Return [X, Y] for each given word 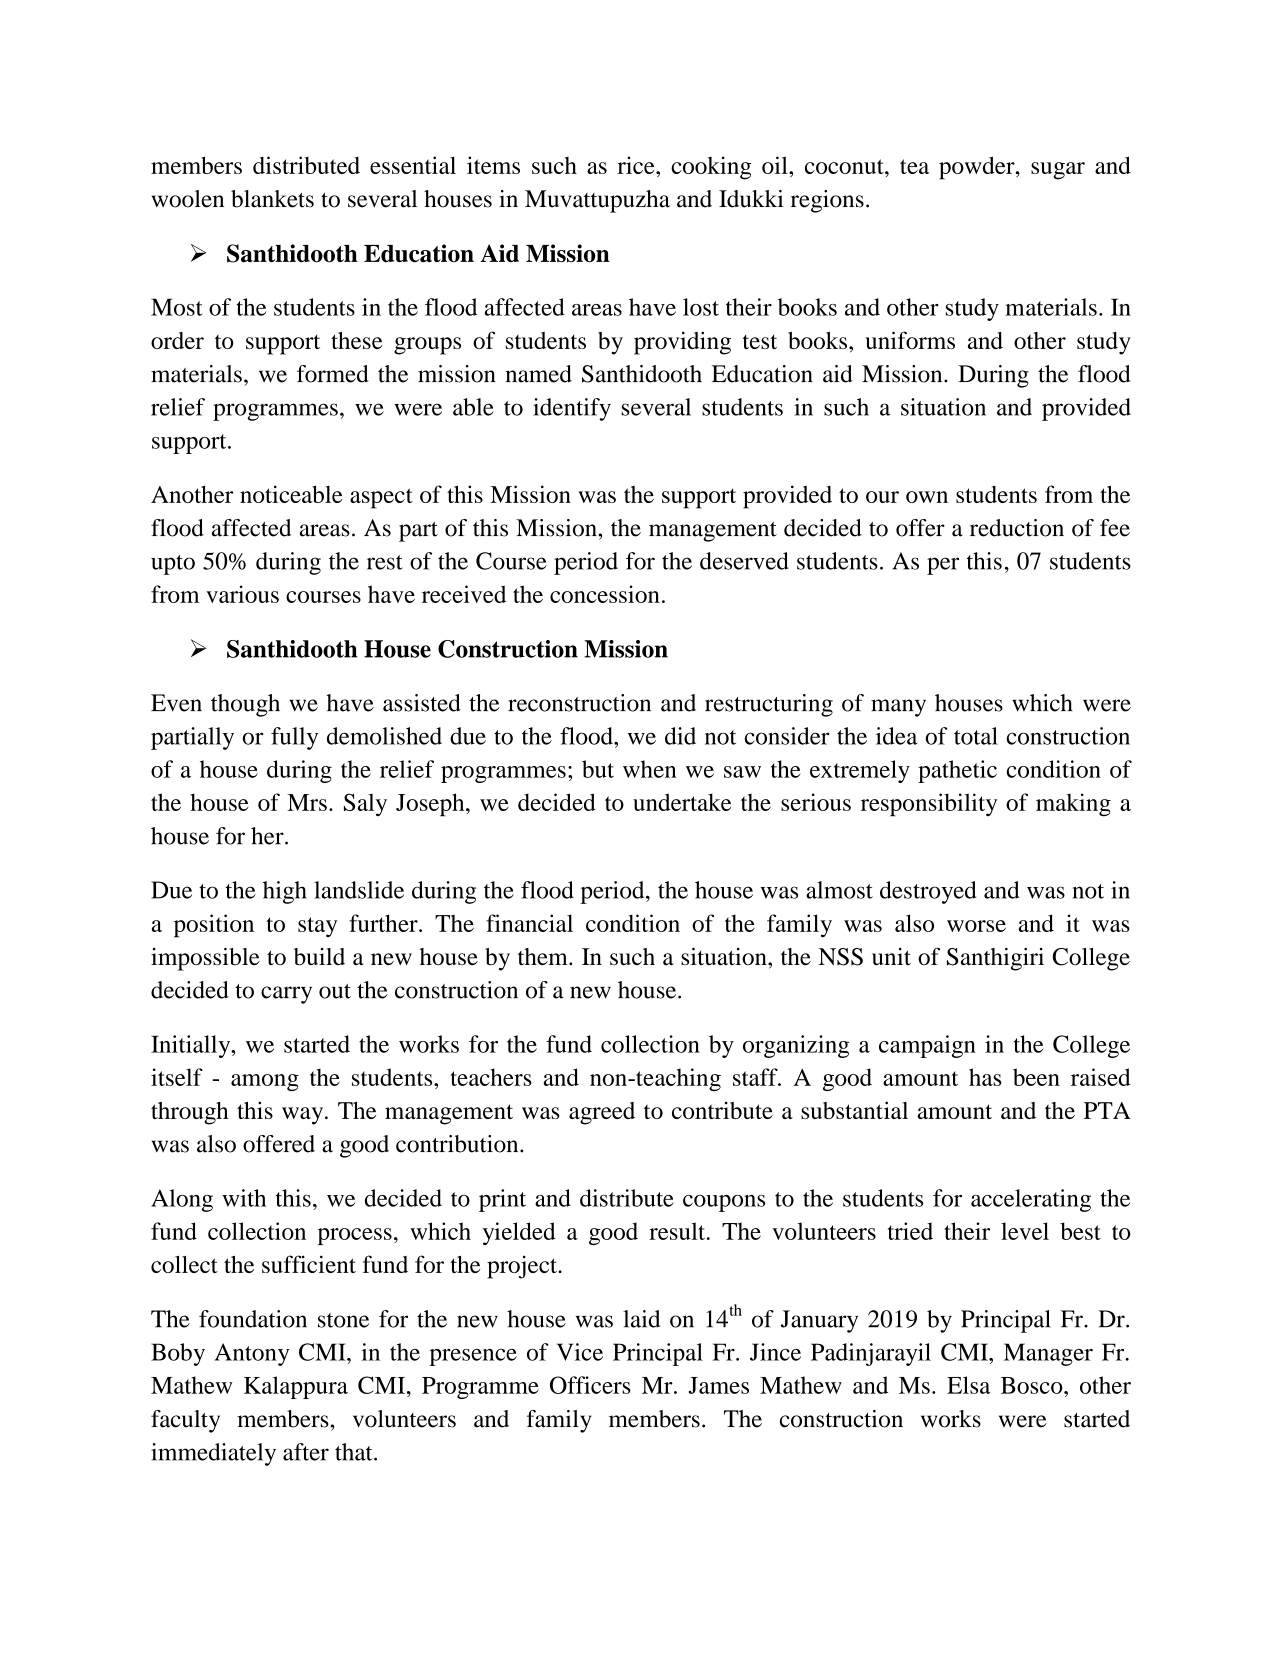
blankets [272, 199]
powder [978, 168]
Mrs [307, 802]
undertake [682, 802]
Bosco [1033, 1385]
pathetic [957, 771]
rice [637, 165]
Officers [590, 1385]
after [306, 1452]
